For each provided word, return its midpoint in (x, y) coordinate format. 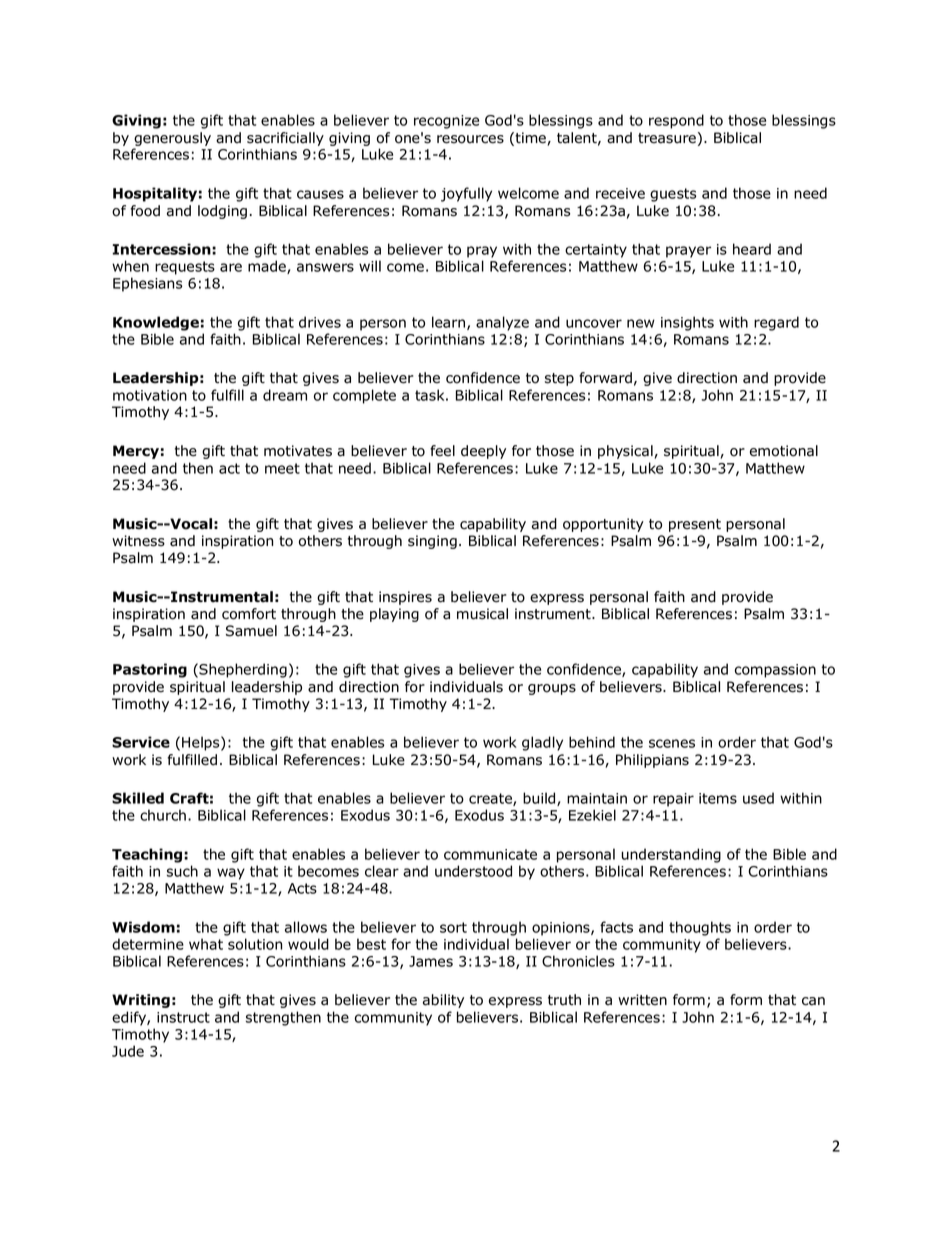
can (813, 1001)
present (695, 525)
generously (172, 140)
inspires (405, 598)
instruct (183, 1017)
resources (470, 139)
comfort (249, 614)
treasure (667, 138)
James (431, 961)
